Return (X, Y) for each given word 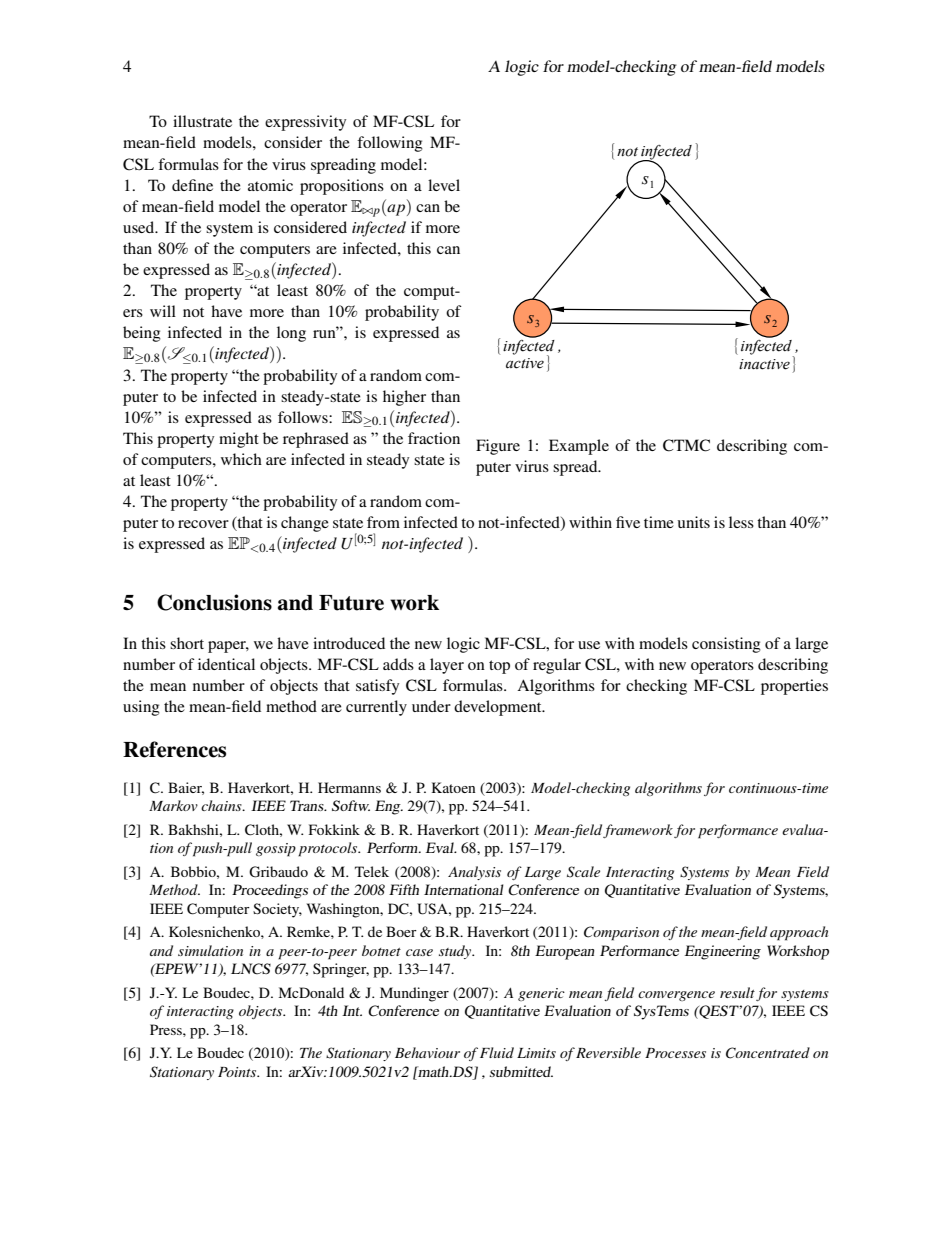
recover (203, 524)
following (390, 144)
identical (226, 664)
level (444, 185)
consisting (726, 645)
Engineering (723, 952)
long (291, 334)
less (741, 522)
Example (579, 447)
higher (404, 398)
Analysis (474, 873)
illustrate (202, 121)
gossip (276, 850)
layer (447, 666)
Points (238, 1072)
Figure (498, 447)
